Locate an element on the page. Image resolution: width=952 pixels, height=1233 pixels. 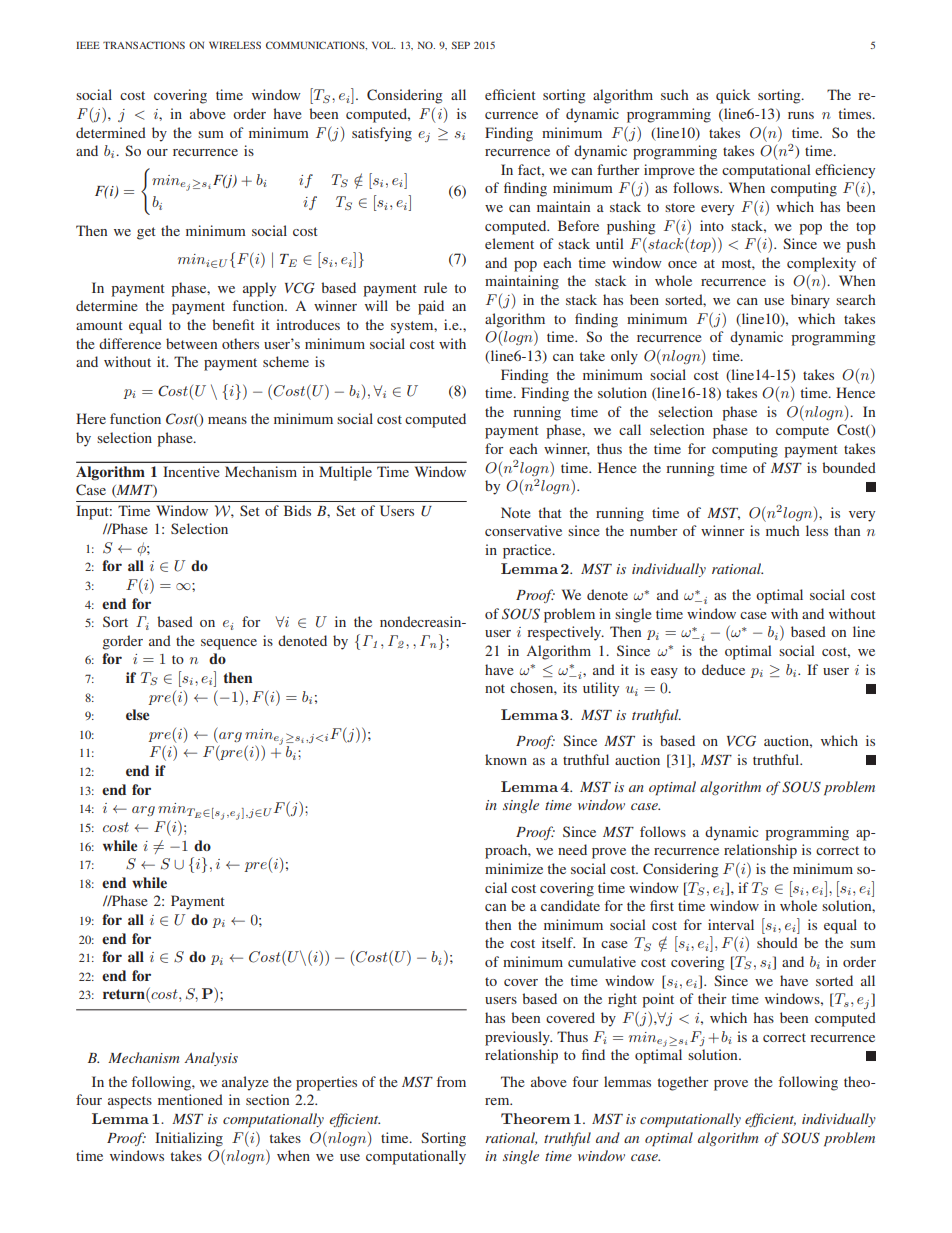
means is located at coordinates (227, 420).
